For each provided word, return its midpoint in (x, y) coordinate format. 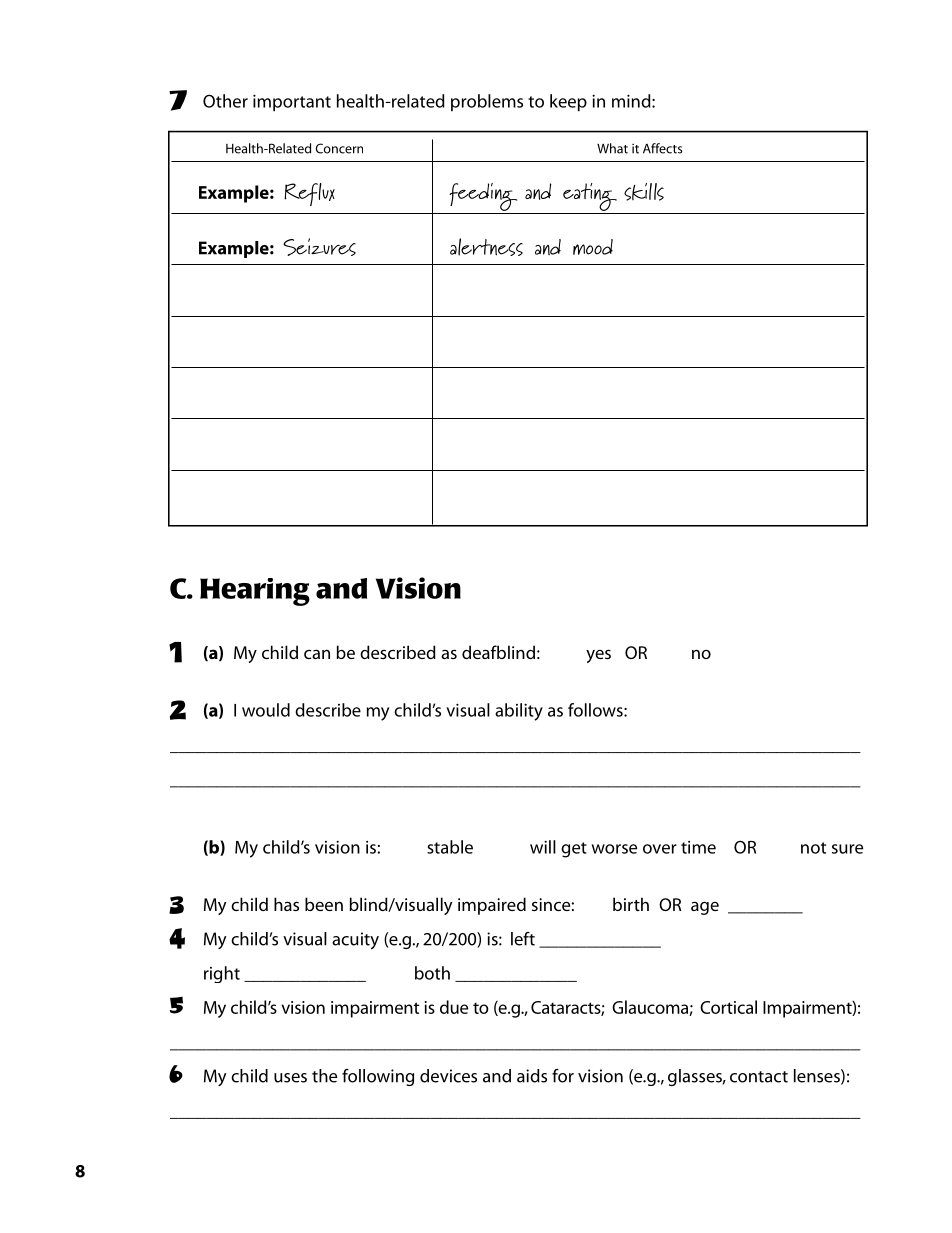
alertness (486, 247)
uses (290, 1078)
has (286, 904)
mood (593, 247)
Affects (662, 148)
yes (598, 656)
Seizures (319, 247)
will (543, 847)
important (292, 103)
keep (568, 103)
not (813, 848)
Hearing (255, 592)
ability (519, 712)
